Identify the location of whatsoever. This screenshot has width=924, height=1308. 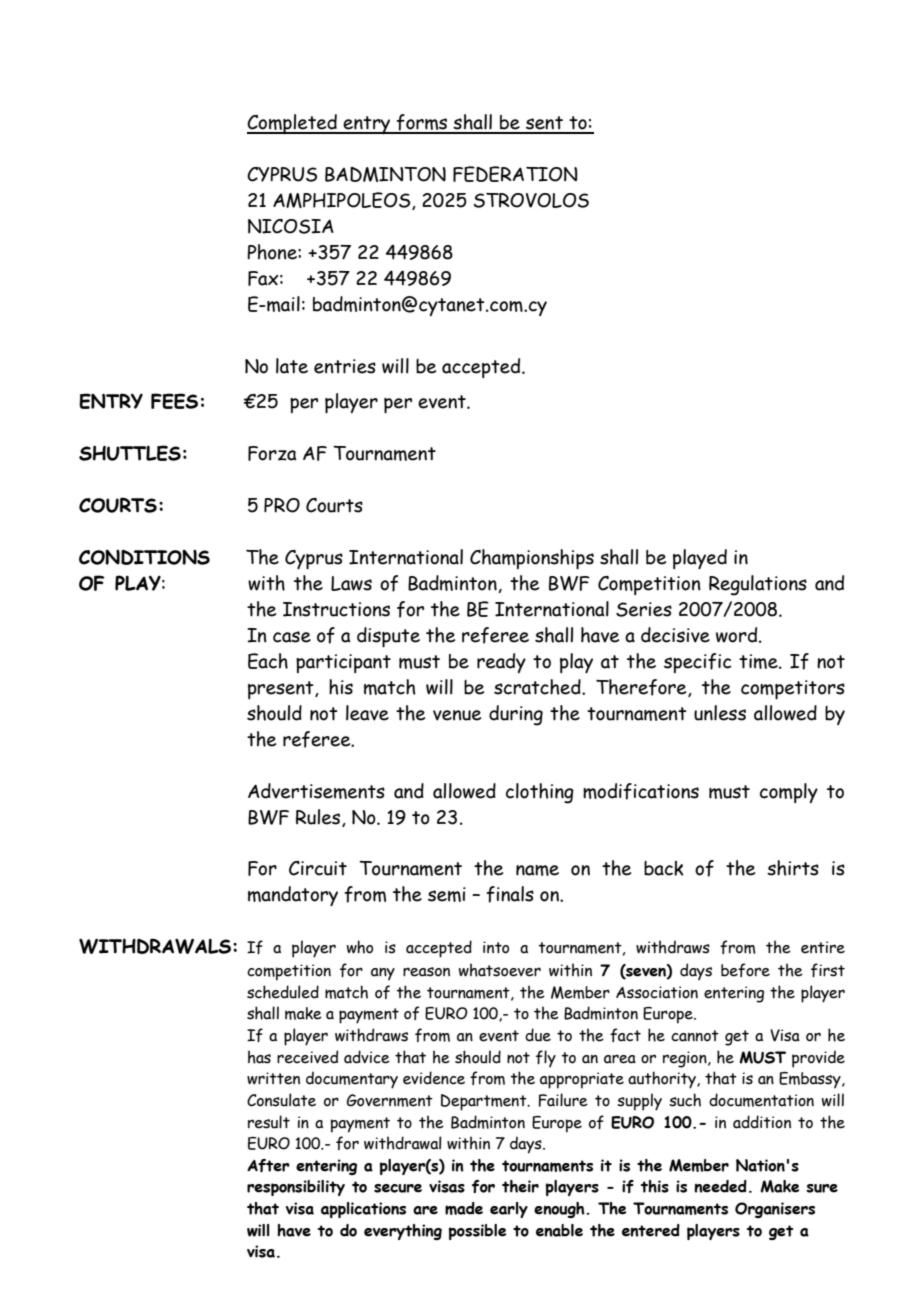
(500, 970).
